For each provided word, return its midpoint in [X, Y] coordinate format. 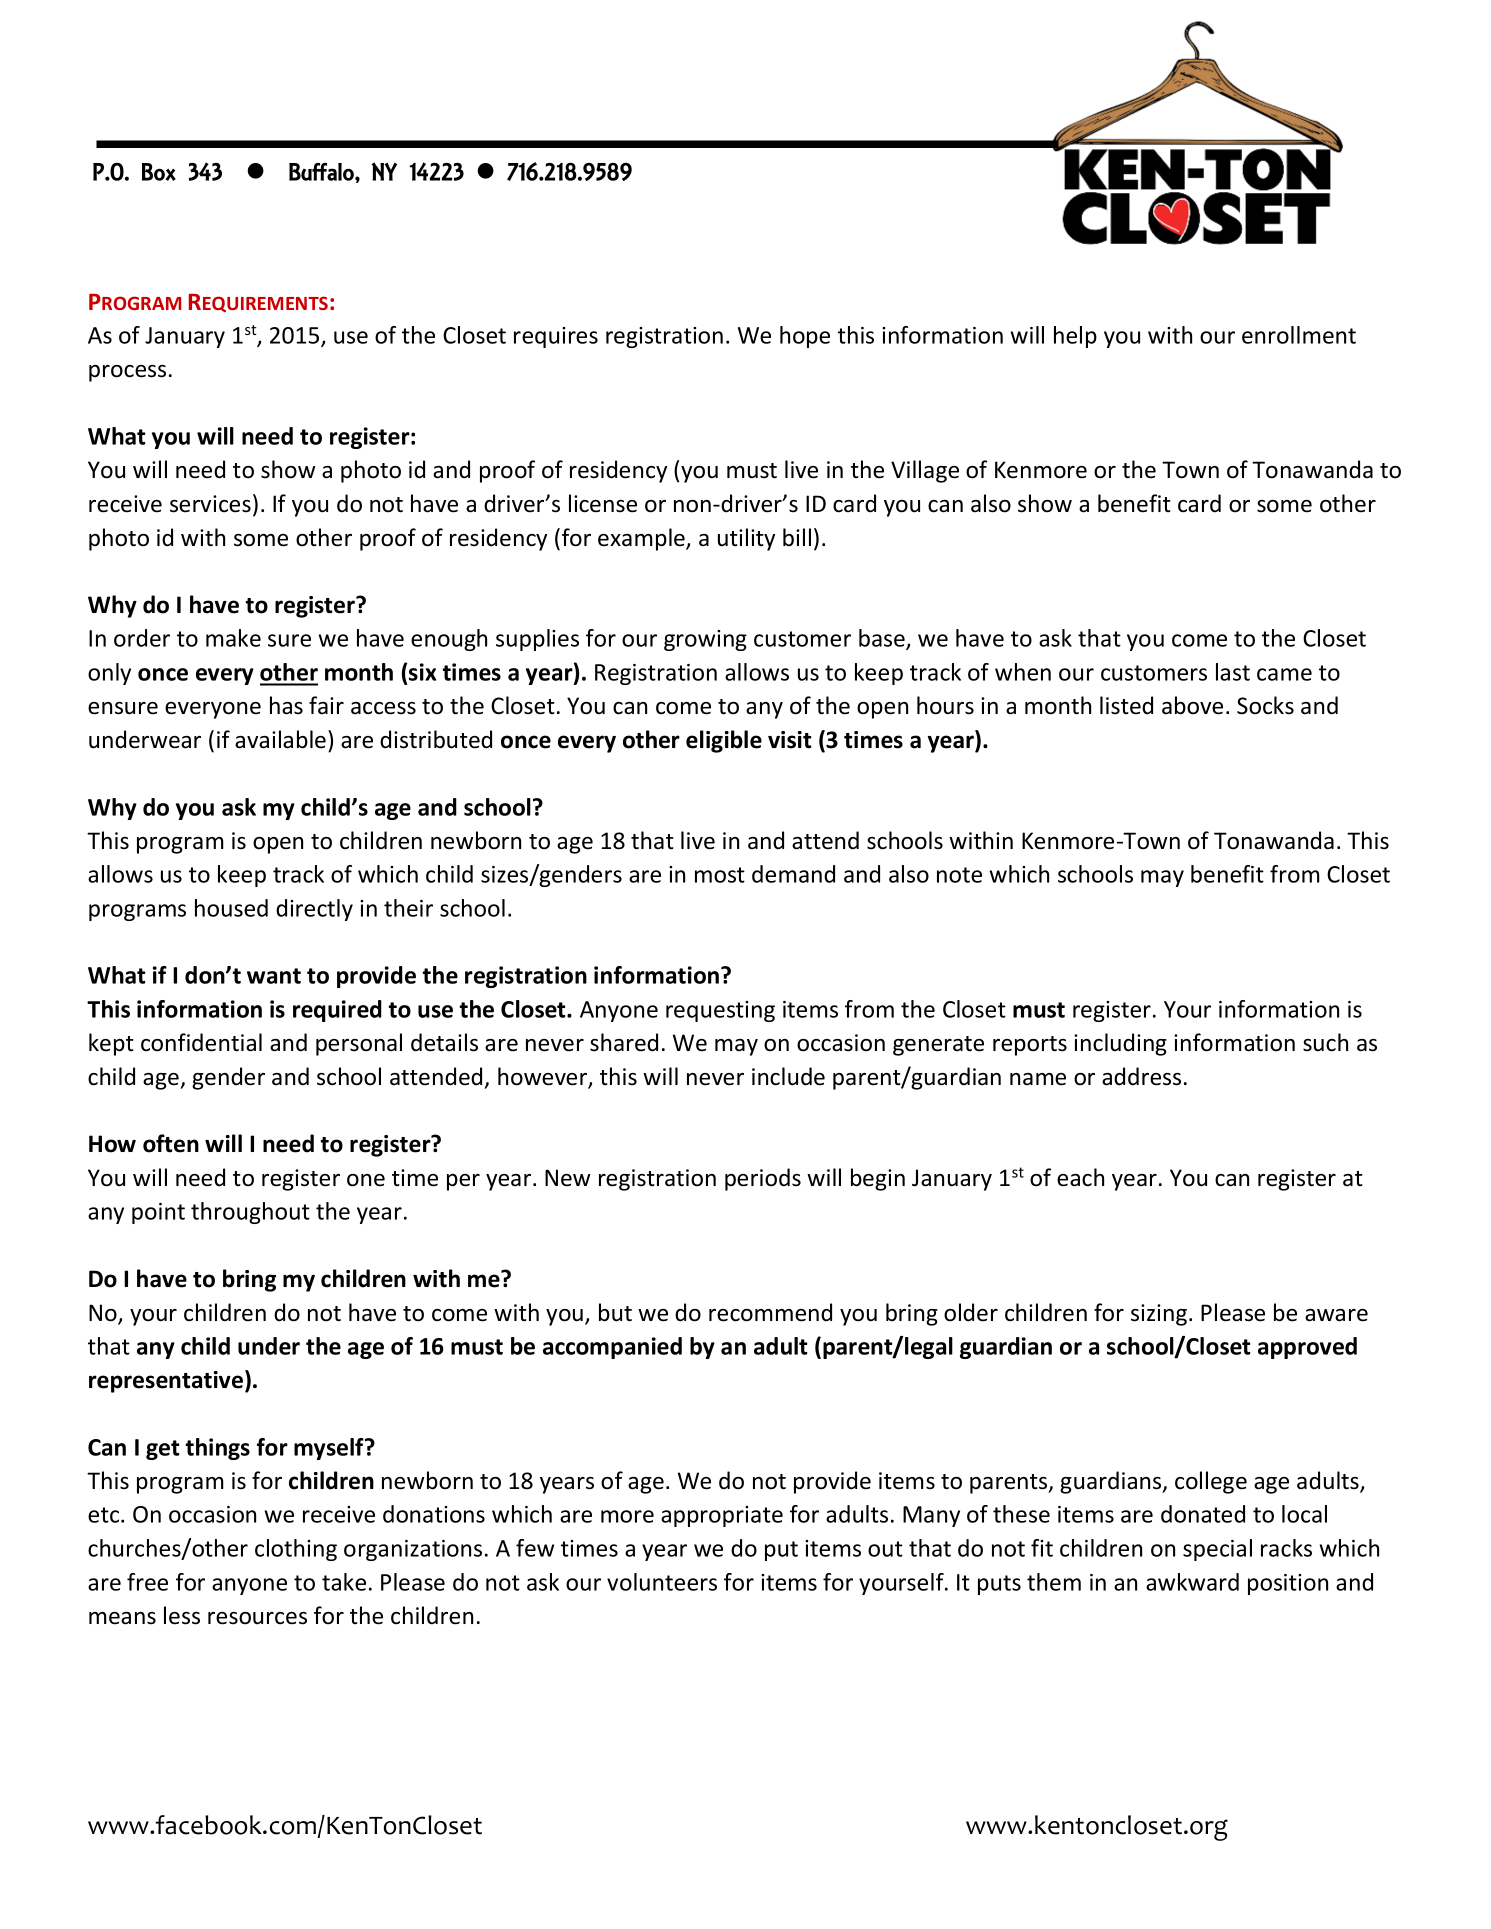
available [280, 739]
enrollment [1299, 335]
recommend [770, 1312]
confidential [201, 1042]
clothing [296, 1550]
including [1120, 1044]
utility [746, 539]
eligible [724, 741]
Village [925, 471]
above [1192, 705]
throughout [250, 1213]
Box [159, 172]
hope [805, 337]
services [210, 504]
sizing [1160, 1315]
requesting [720, 1011]
